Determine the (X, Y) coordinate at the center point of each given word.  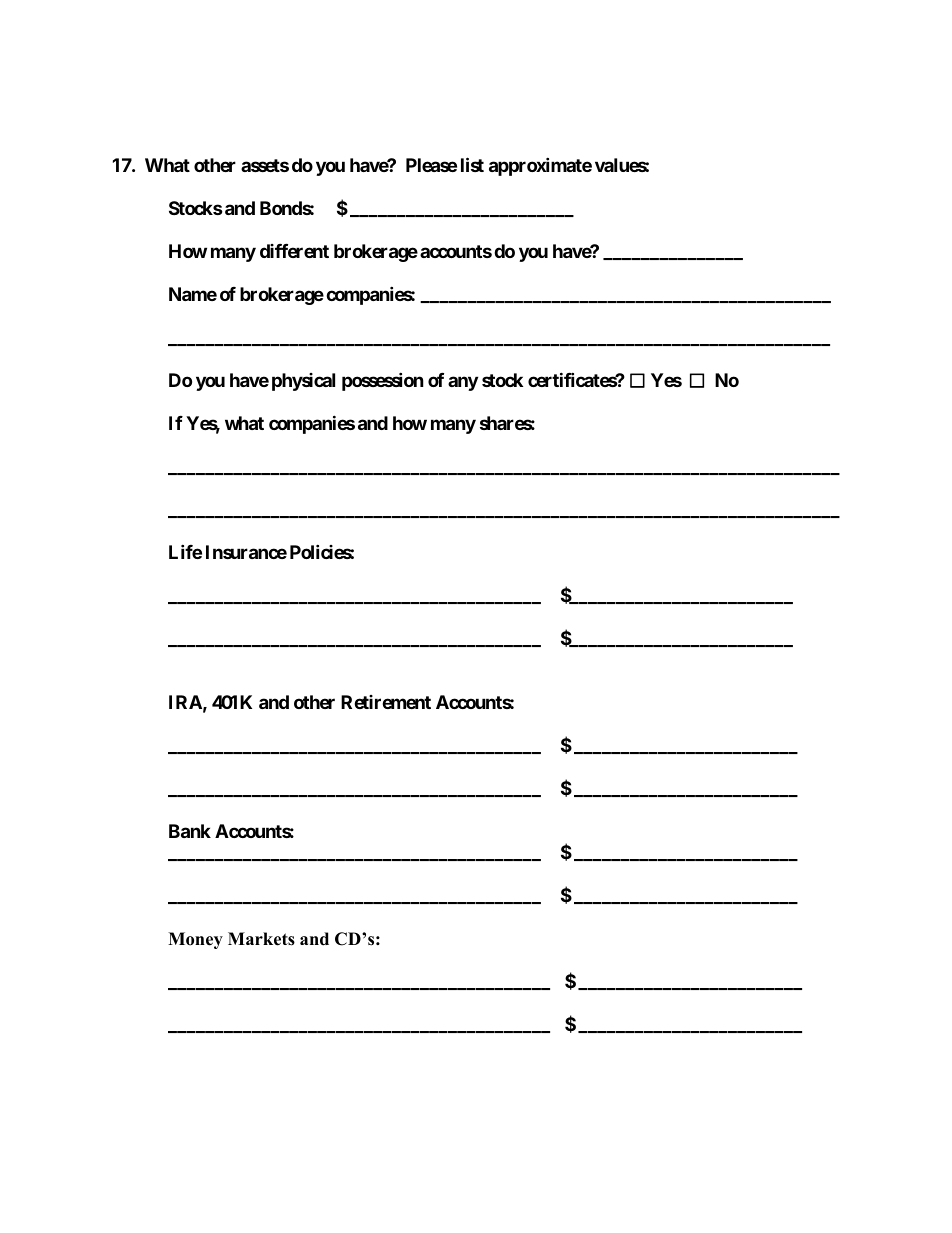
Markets (261, 939)
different (294, 251)
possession (383, 381)
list (472, 164)
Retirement (386, 702)
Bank (190, 831)
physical (303, 382)
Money (195, 940)
